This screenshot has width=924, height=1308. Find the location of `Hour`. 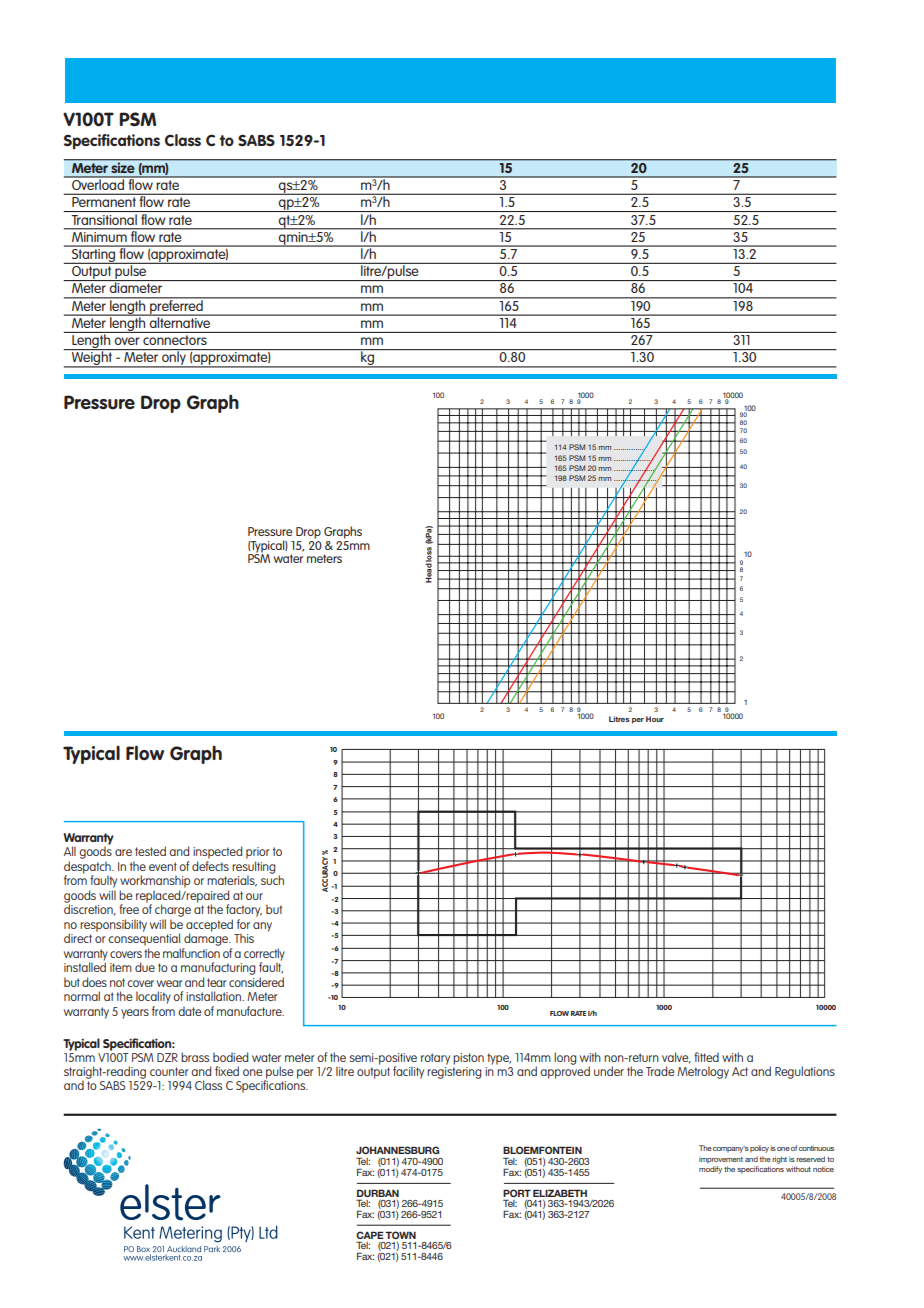

Hour is located at coordinates (655, 719).
